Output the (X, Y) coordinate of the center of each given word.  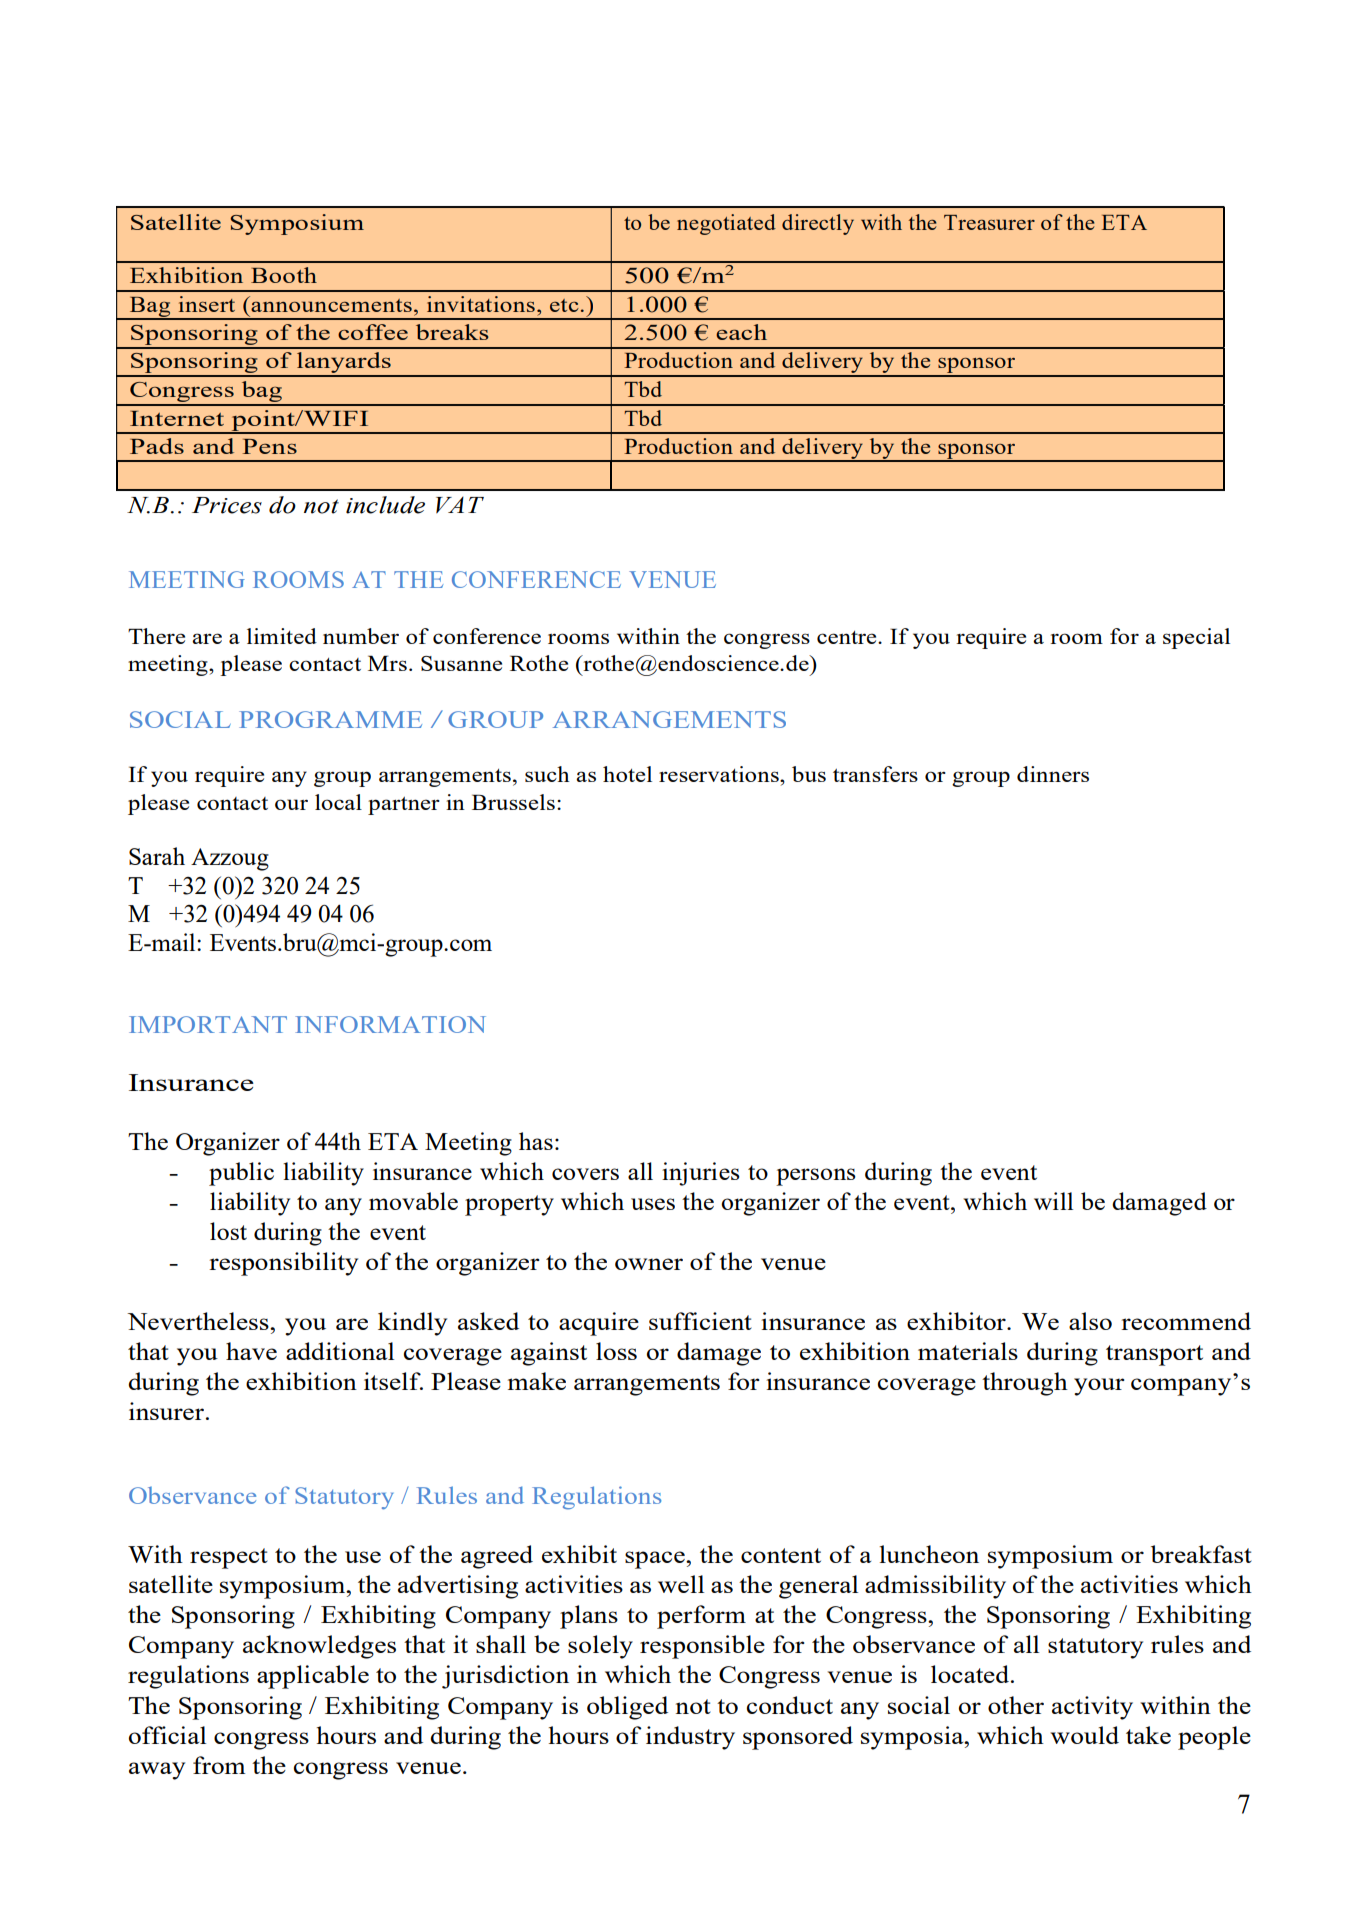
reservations (720, 774)
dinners (1053, 774)
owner (649, 1264)
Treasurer (989, 222)
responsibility (283, 1264)
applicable (313, 1677)
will (1053, 1201)
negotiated (726, 224)
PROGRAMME (330, 719)
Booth (284, 275)
